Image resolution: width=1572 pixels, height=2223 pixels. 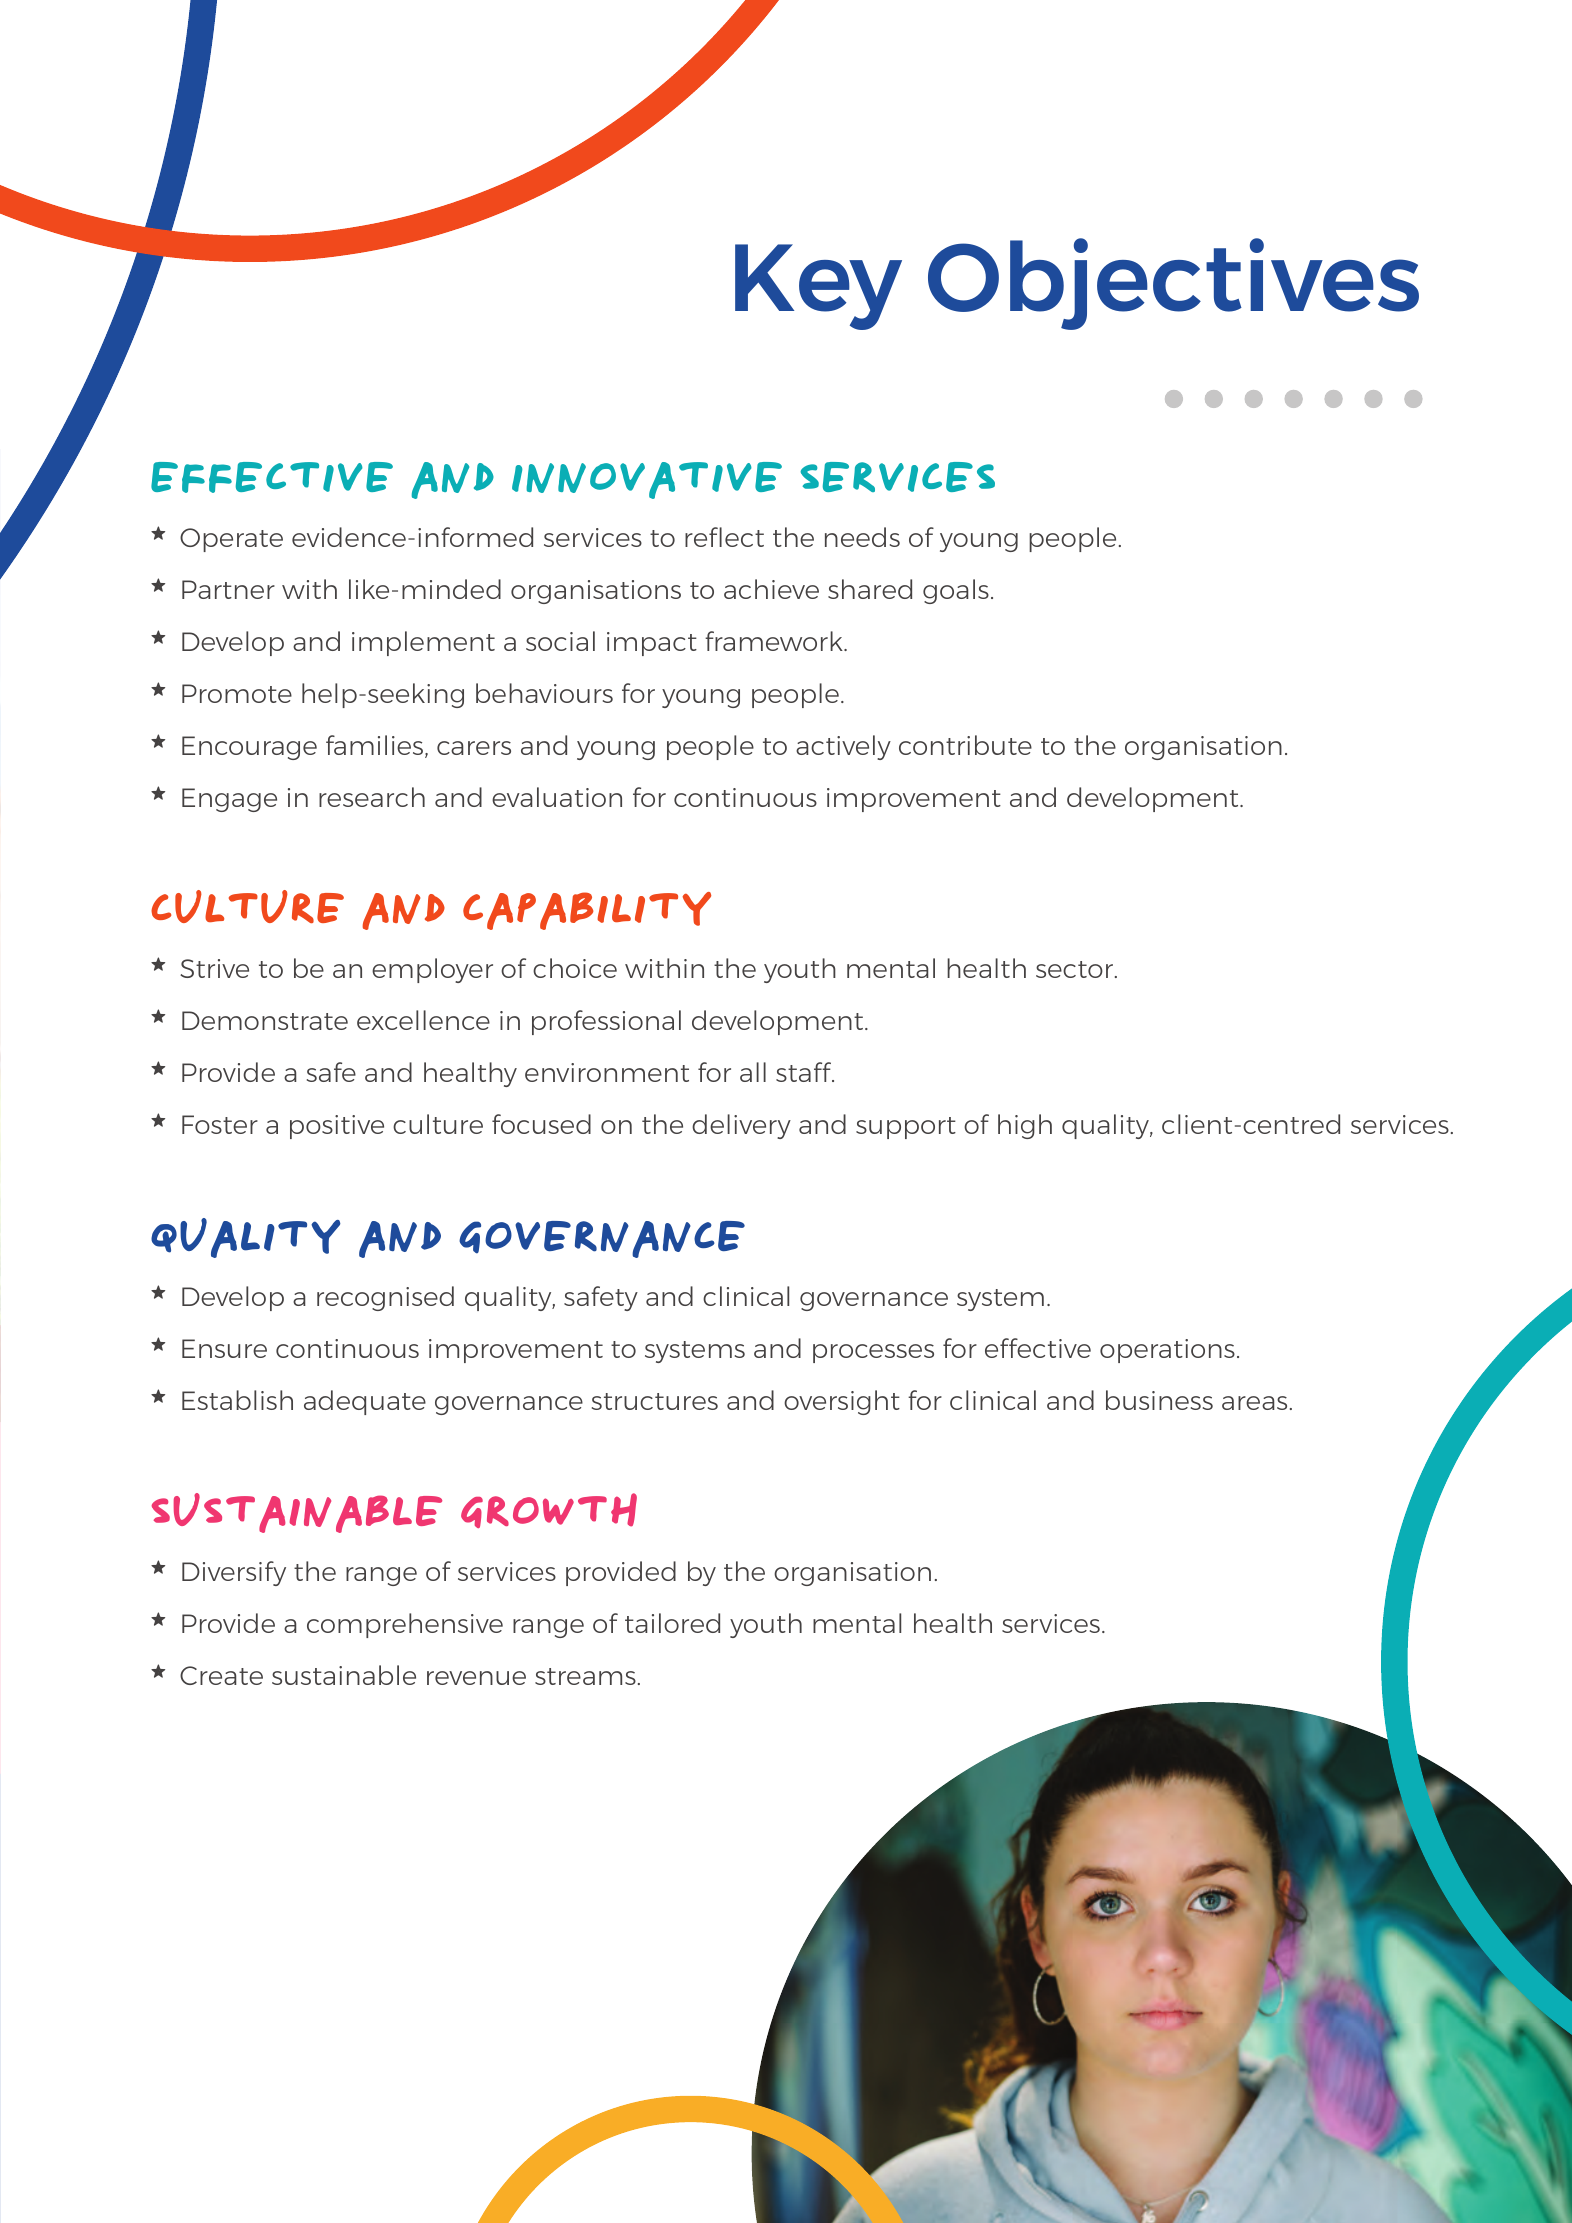 I want to click on tailored, so click(x=672, y=1623).
